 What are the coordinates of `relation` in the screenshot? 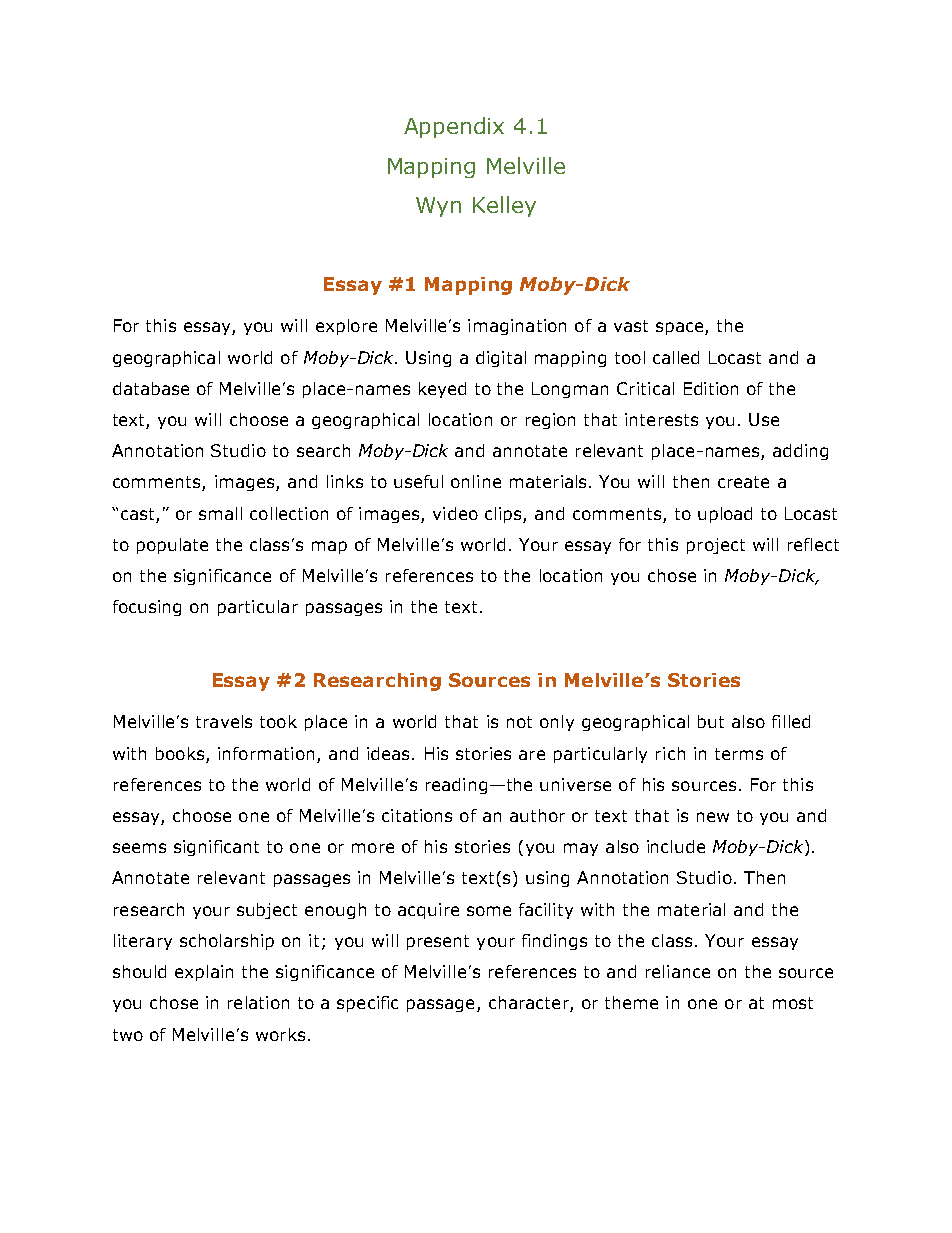 It's located at (258, 1002).
